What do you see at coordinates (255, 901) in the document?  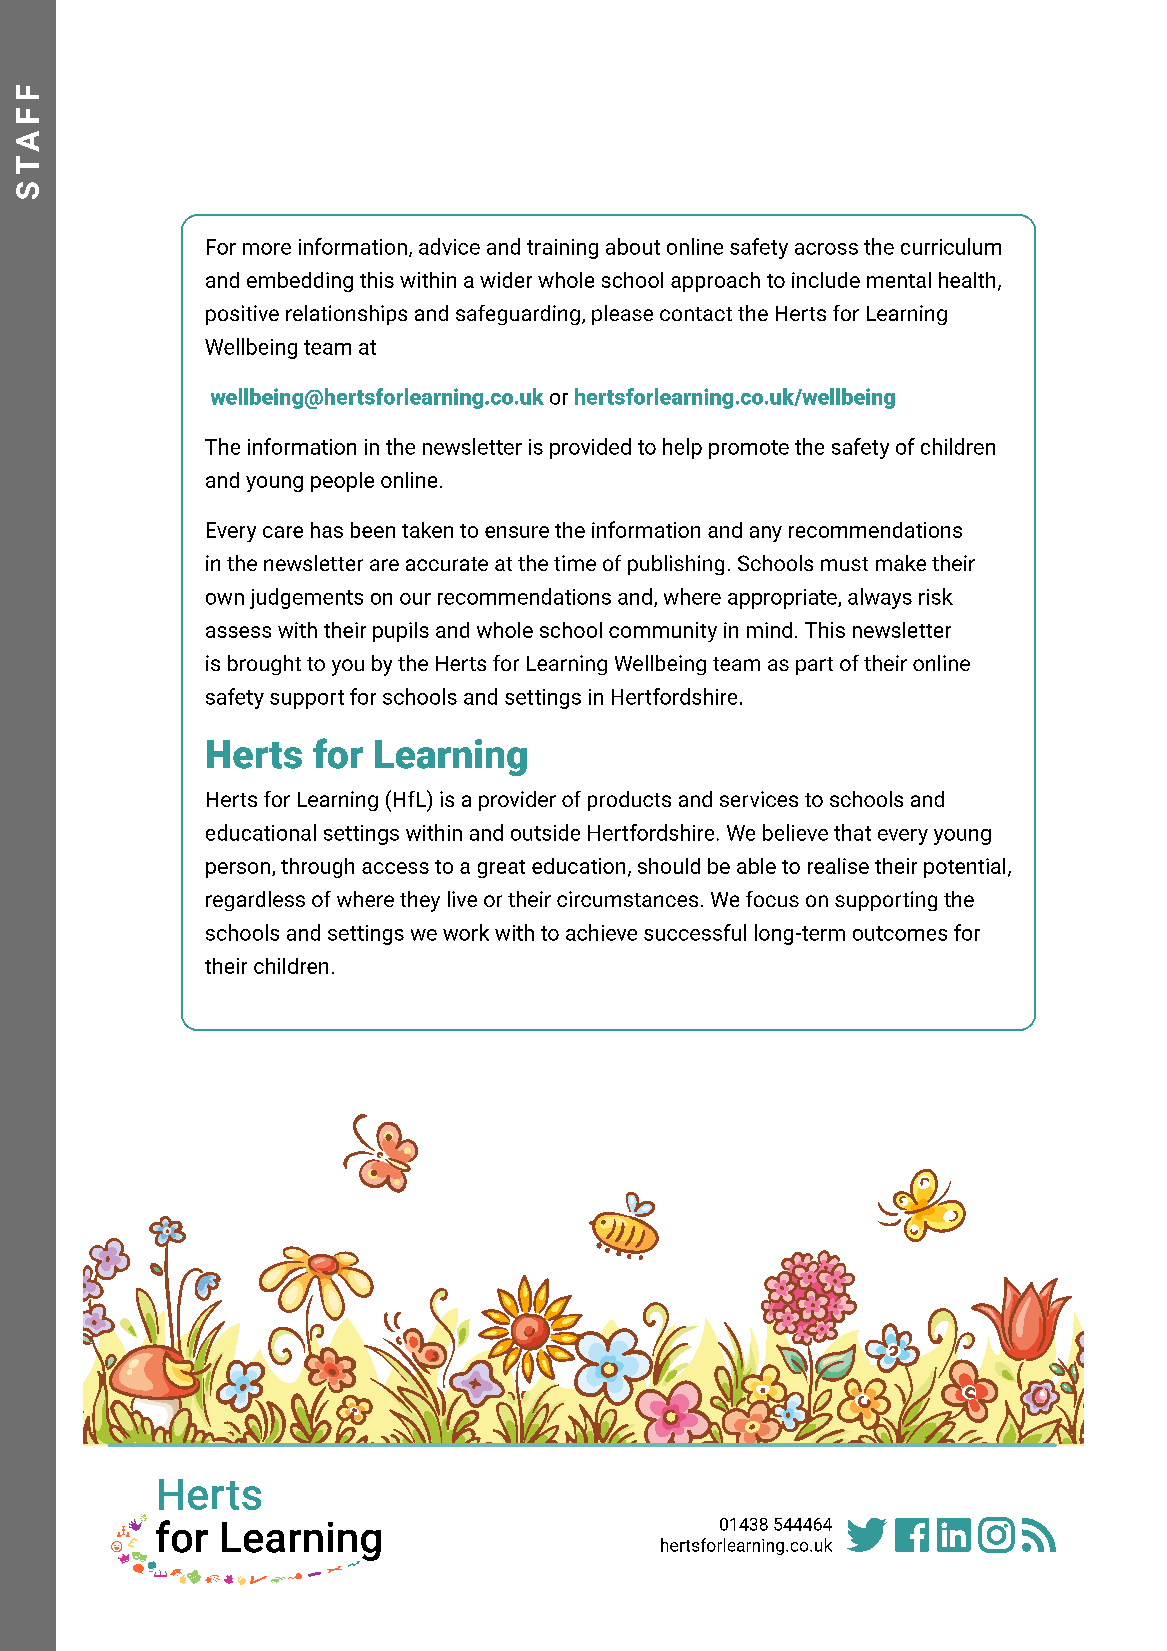 I see `regardless` at bounding box center [255, 901].
